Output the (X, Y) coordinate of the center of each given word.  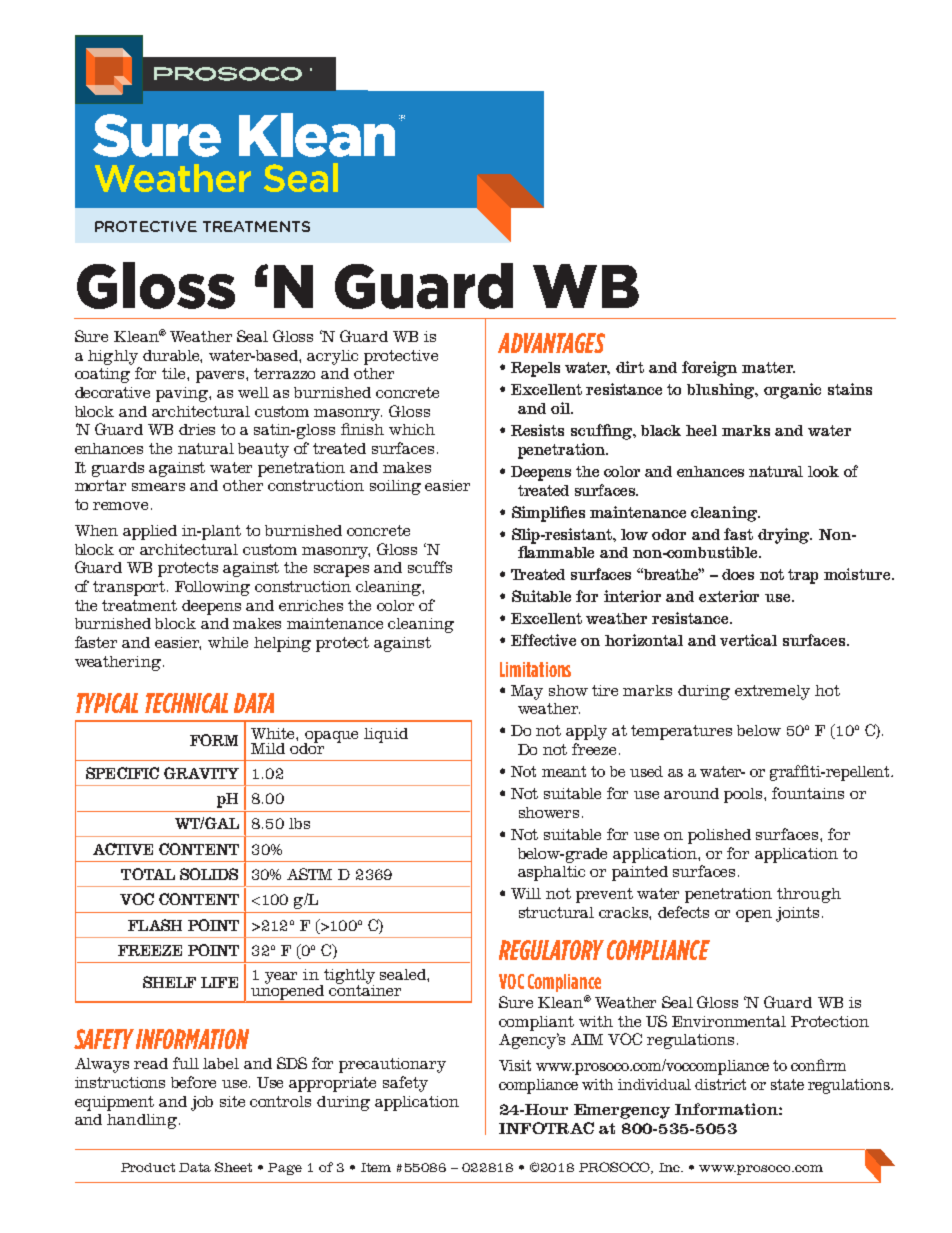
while (228, 642)
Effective (543, 640)
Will (526, 893)
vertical (748, 640)
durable (172, 356)
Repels (535, 369)
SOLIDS (209, 874)
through (809, 895)
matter (768, 367)
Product (148, 1167)
